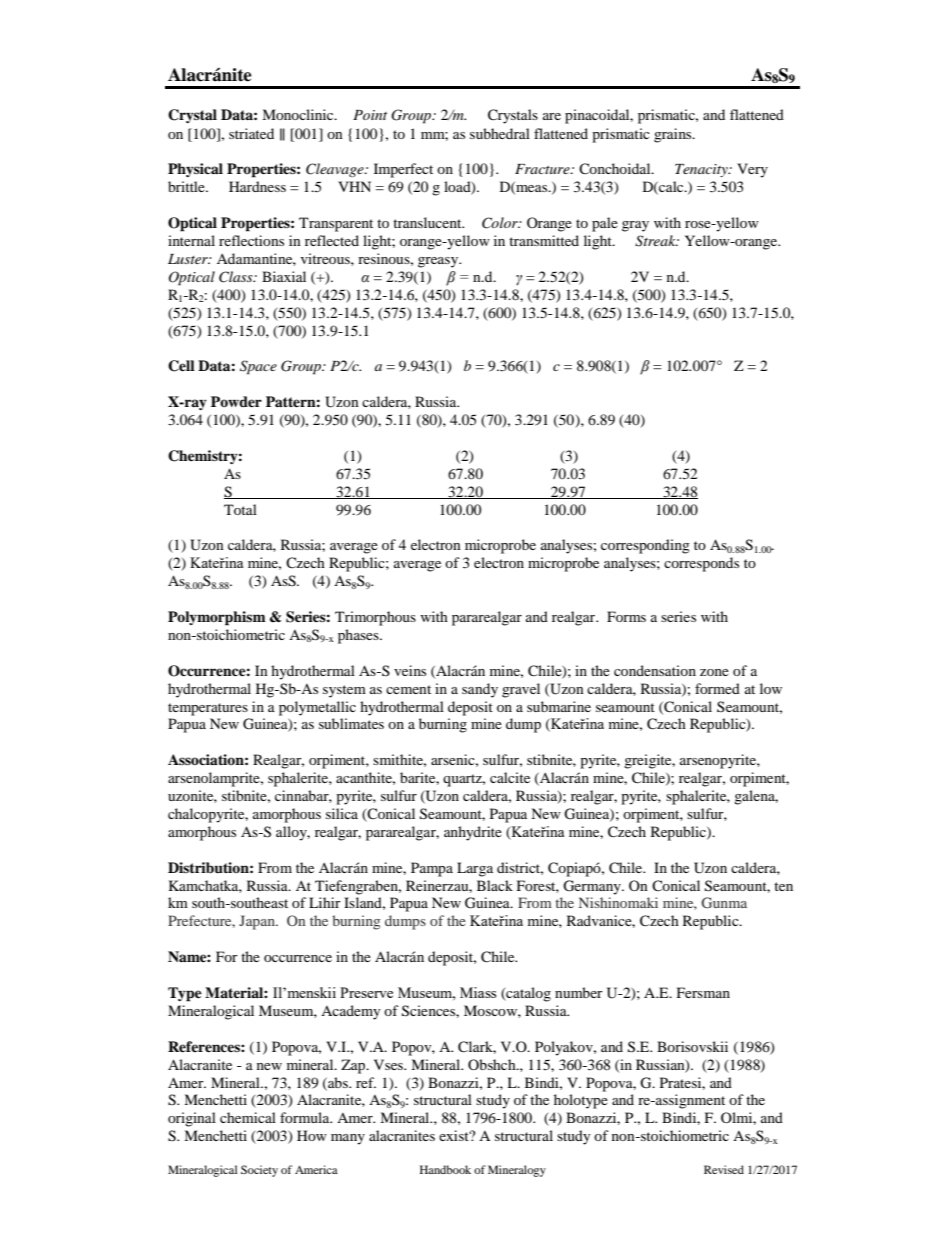  What do you see at coordinates (724, 1169) in the document?
I see `Revised` at bounding box center [724, 1169].
